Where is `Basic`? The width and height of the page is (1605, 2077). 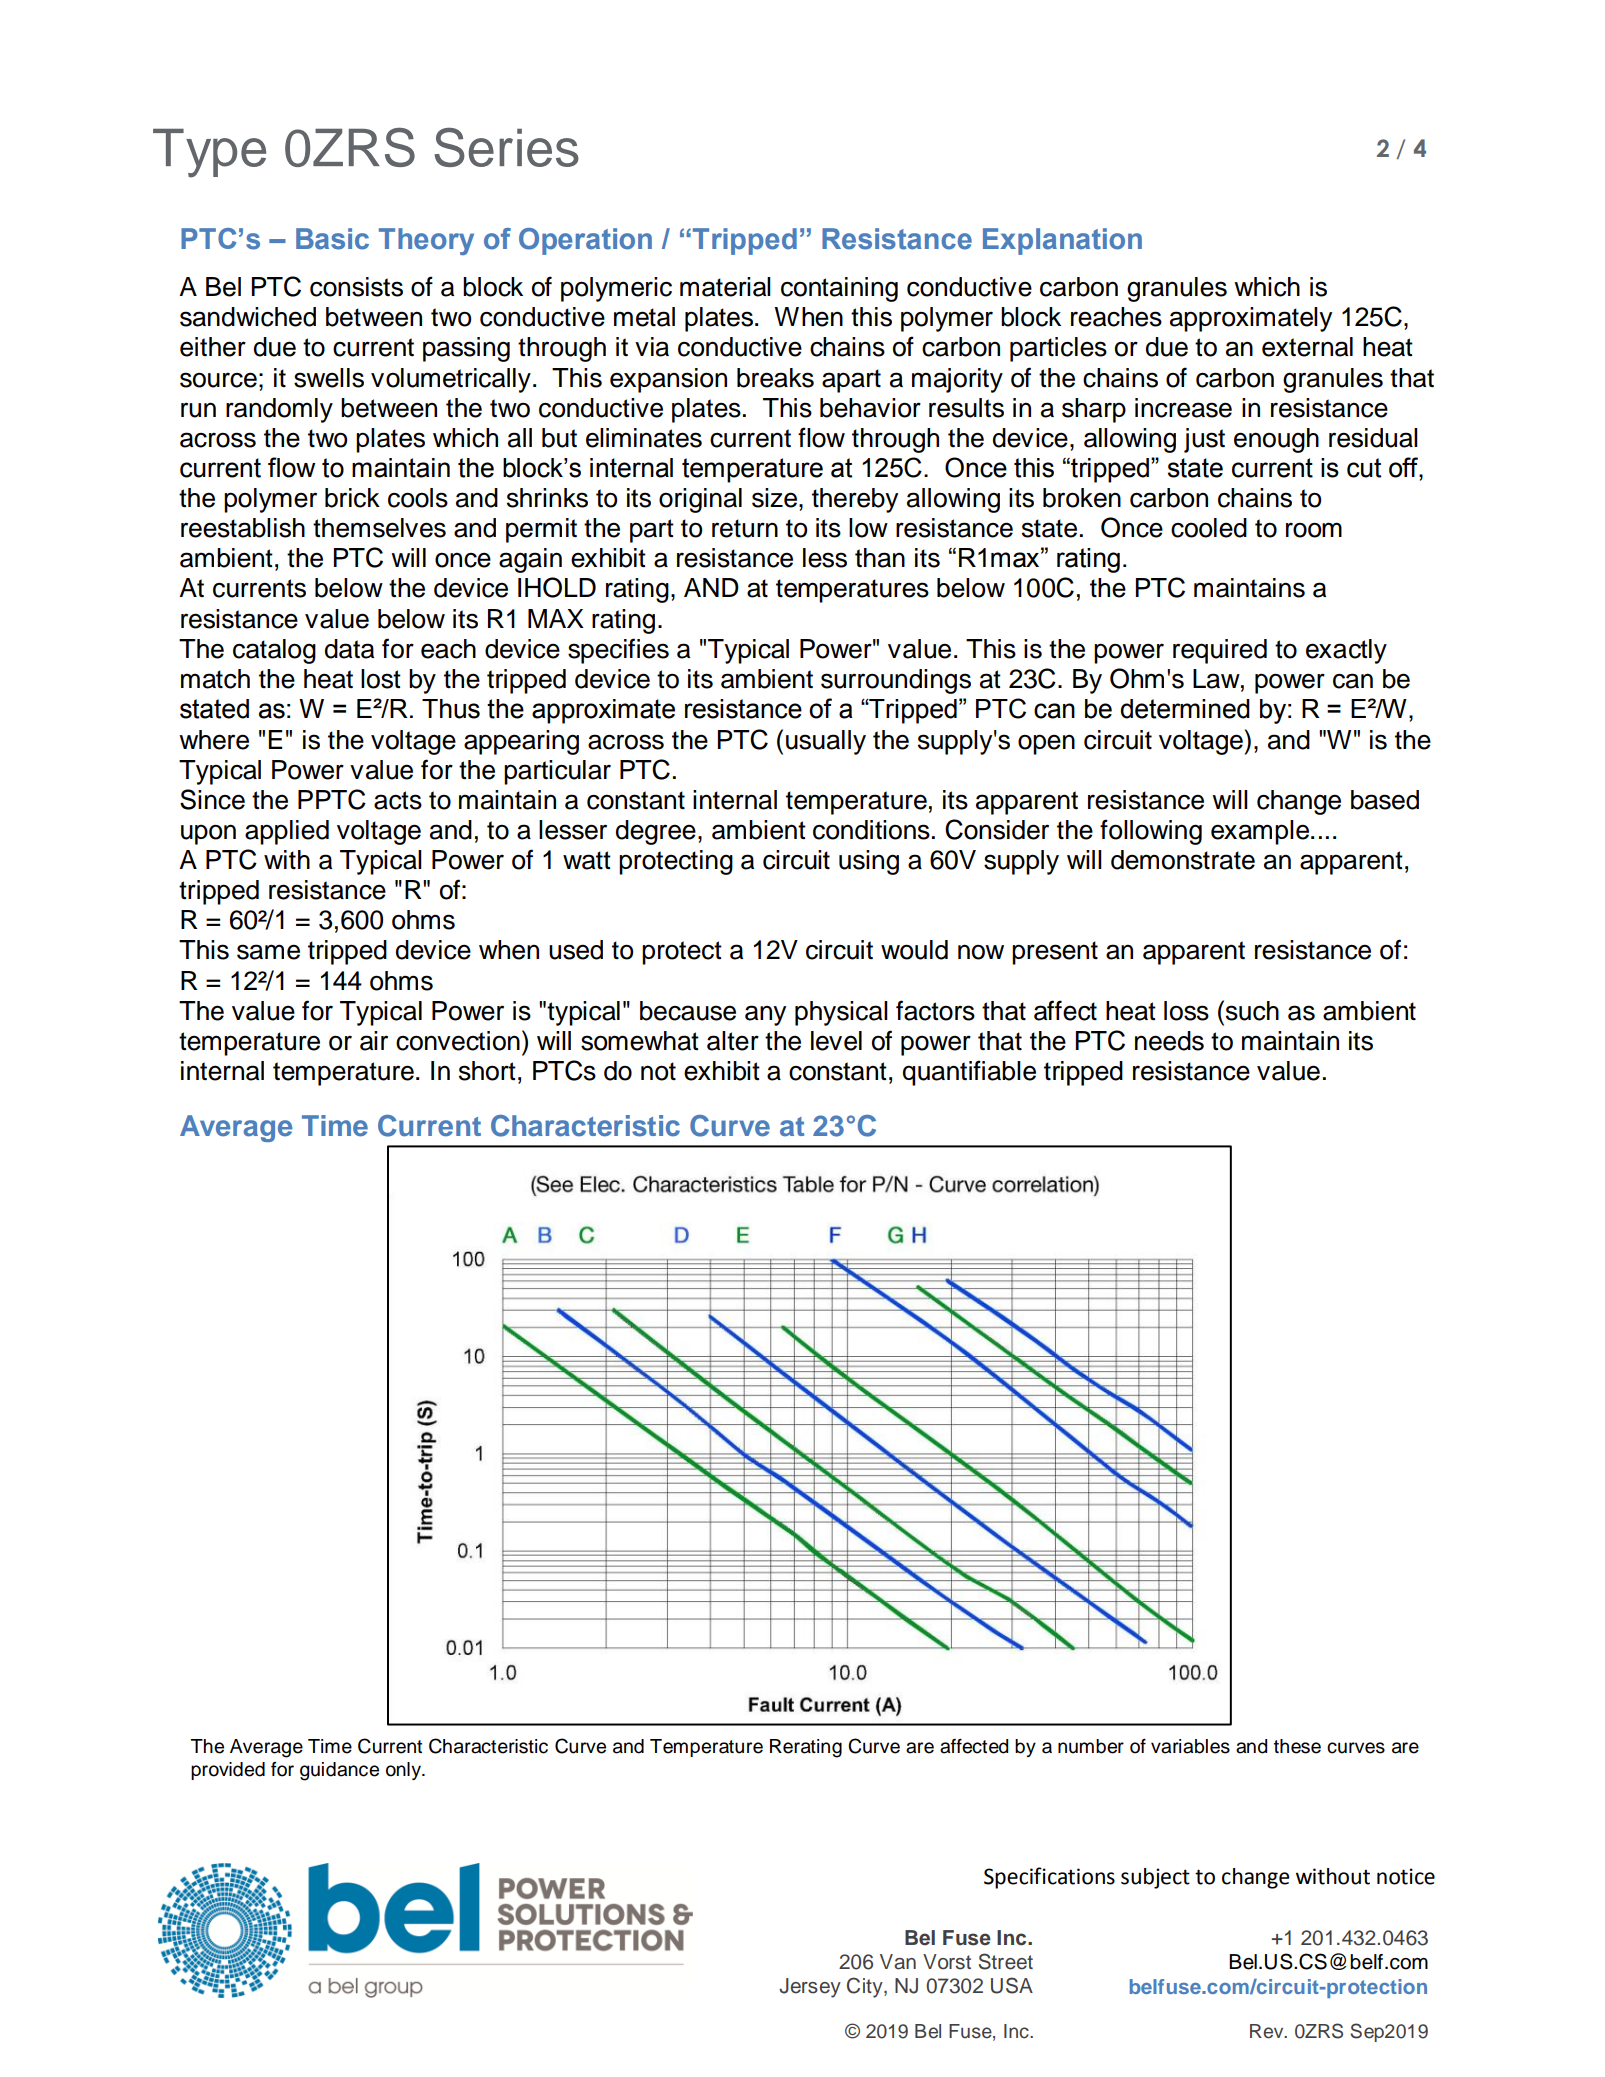 Basic is located at coordinates (332, 239).
